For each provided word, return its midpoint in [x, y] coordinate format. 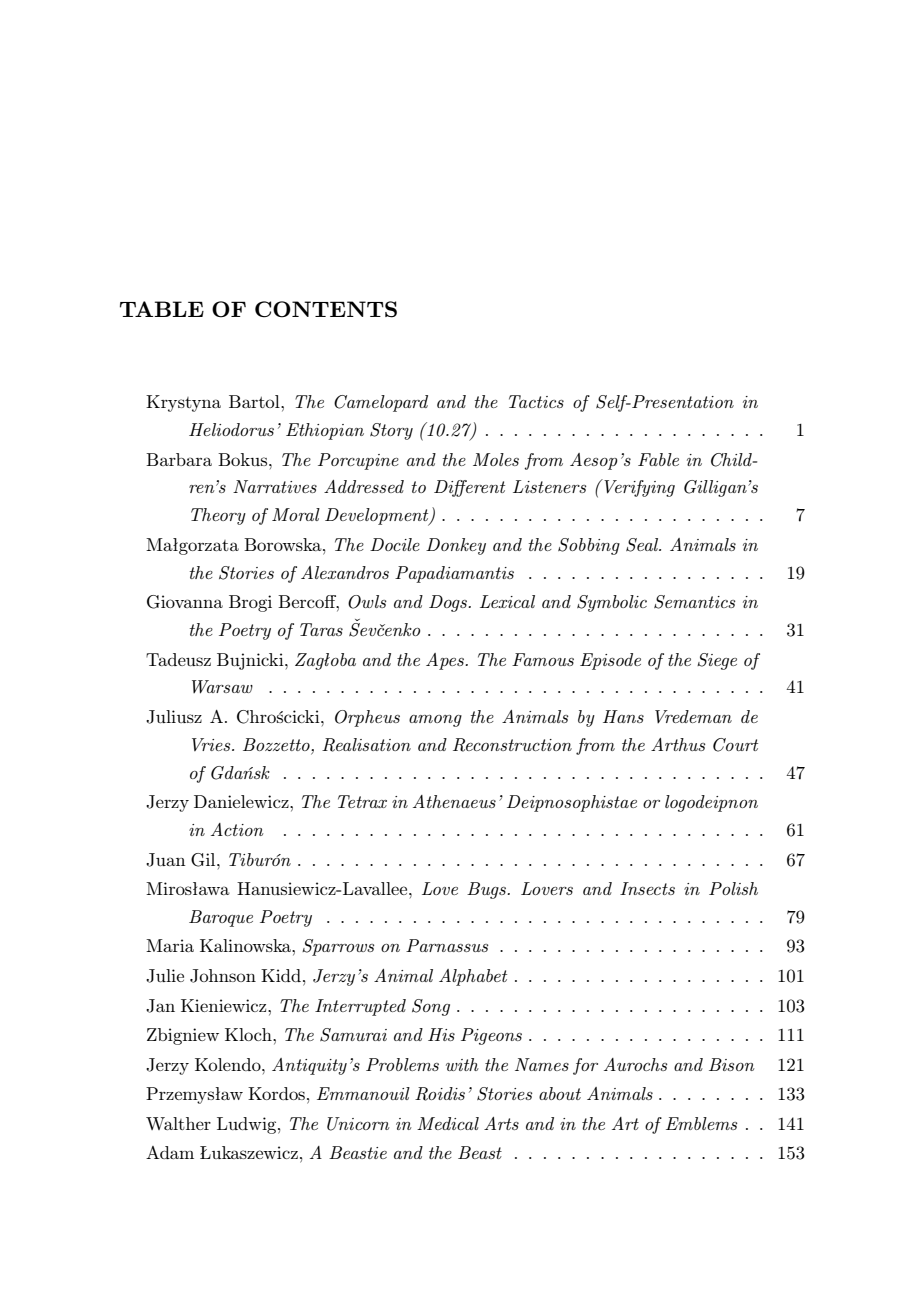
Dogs [449, 603]
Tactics [536, 401]
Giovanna [185, 602]
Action [237, 829]
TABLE [162, 309]
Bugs [488, 890]
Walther [178, 1123]
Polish [733, 888]
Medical [448, 1123]
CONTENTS [326, 309]
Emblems [701, 1123]
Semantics [694, 602]
